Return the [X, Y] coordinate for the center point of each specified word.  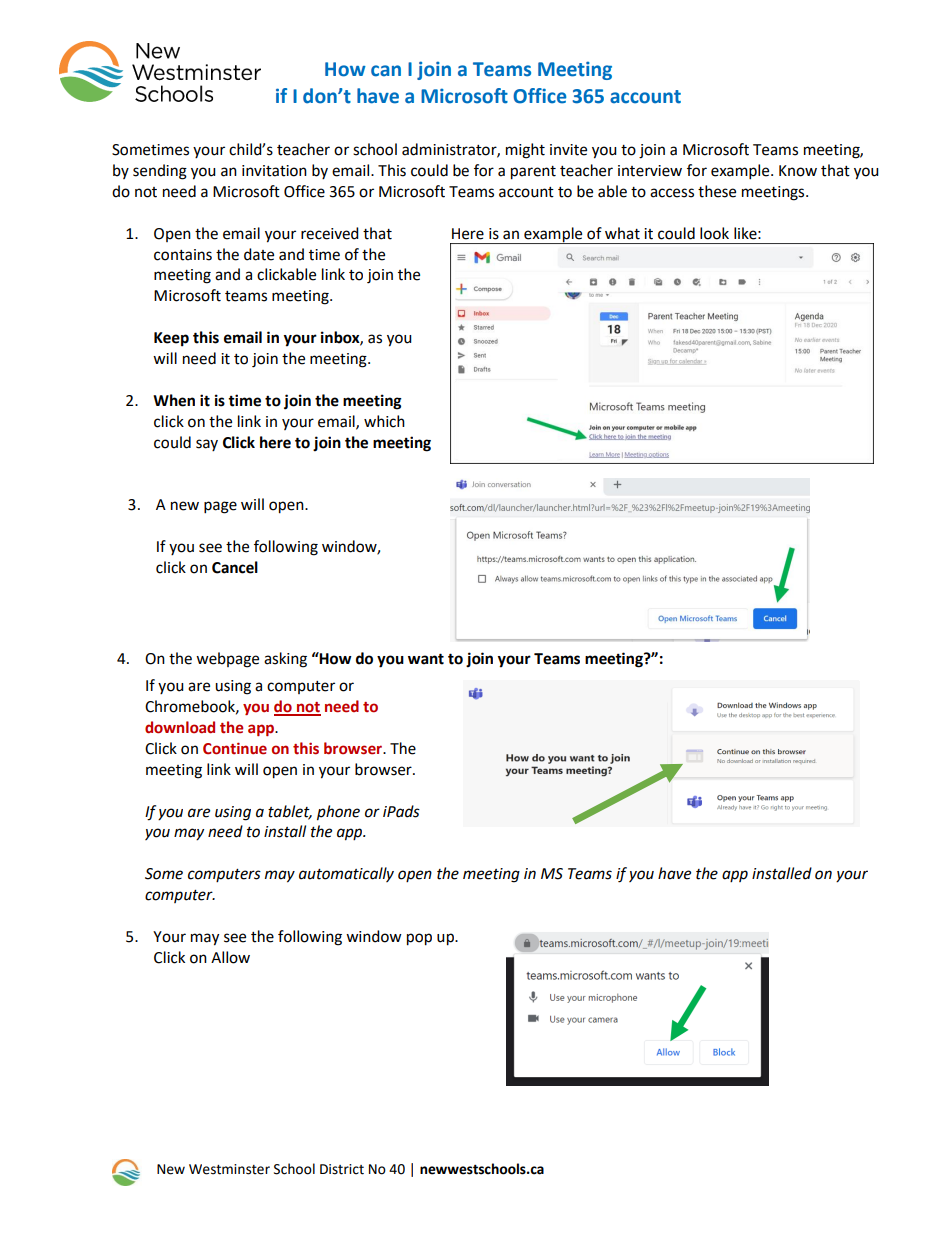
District [342, 1169]
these [717, 191]
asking [285, 660]
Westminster [229, 1169]
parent [533, 173]
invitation [274, 171]
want [426, 659]
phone [338, 813]
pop [419, 939]
